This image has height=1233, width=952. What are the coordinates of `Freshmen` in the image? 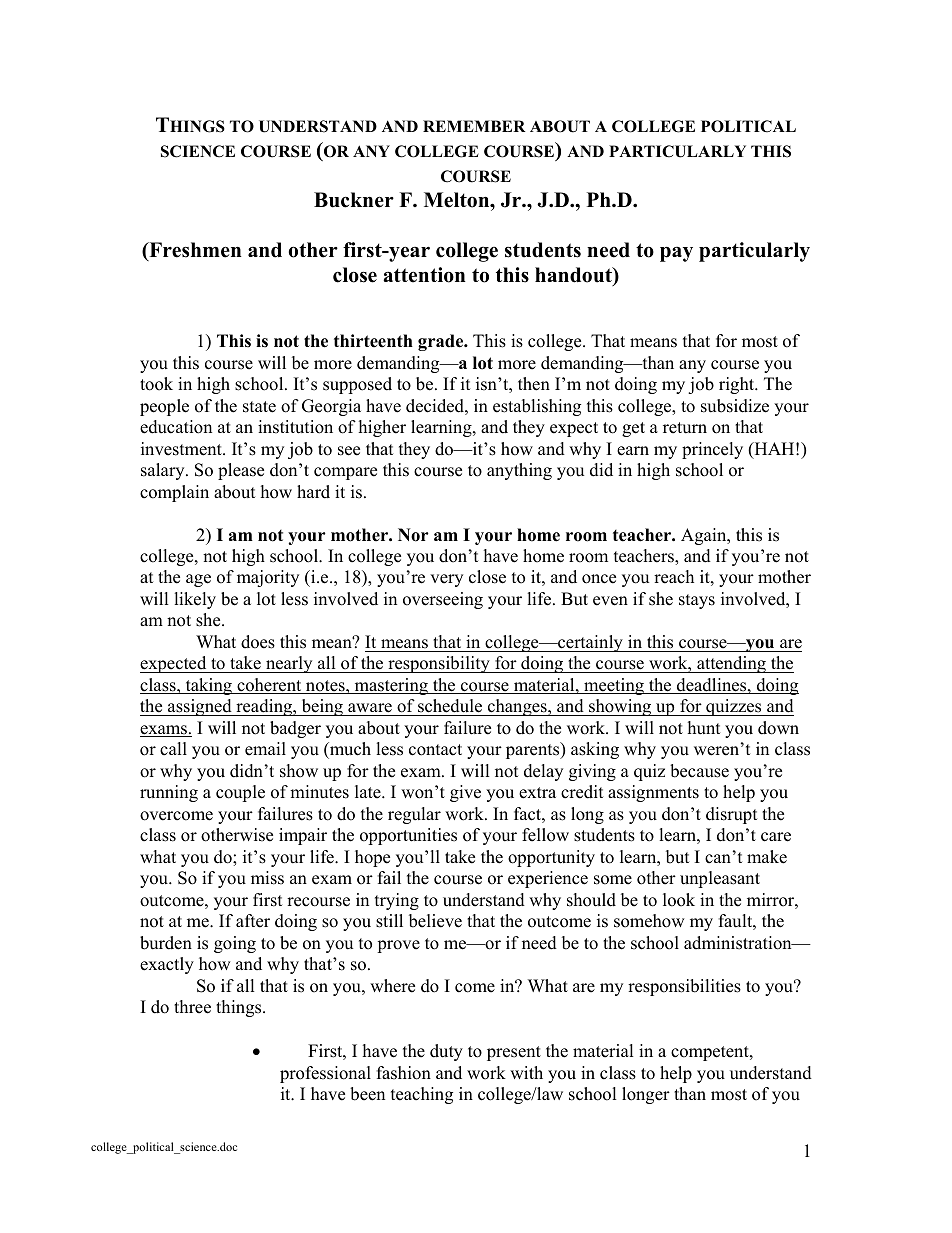 It's located at (194, 251).
